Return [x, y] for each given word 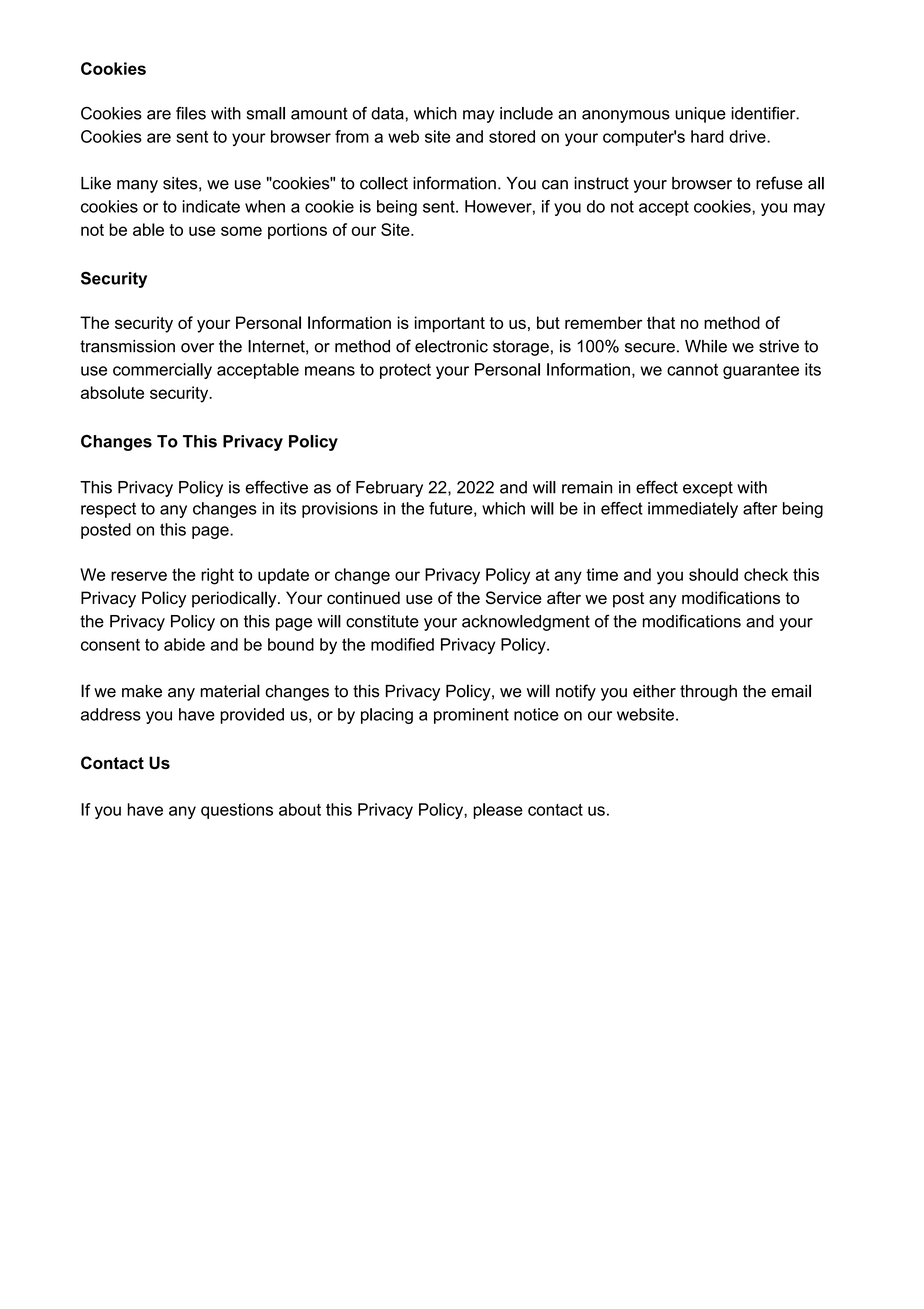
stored [512, 136]
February [389, 489]
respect [108, 510]
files [191, 113]
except [708, 489]
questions [237, 811]
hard [707, 136]
